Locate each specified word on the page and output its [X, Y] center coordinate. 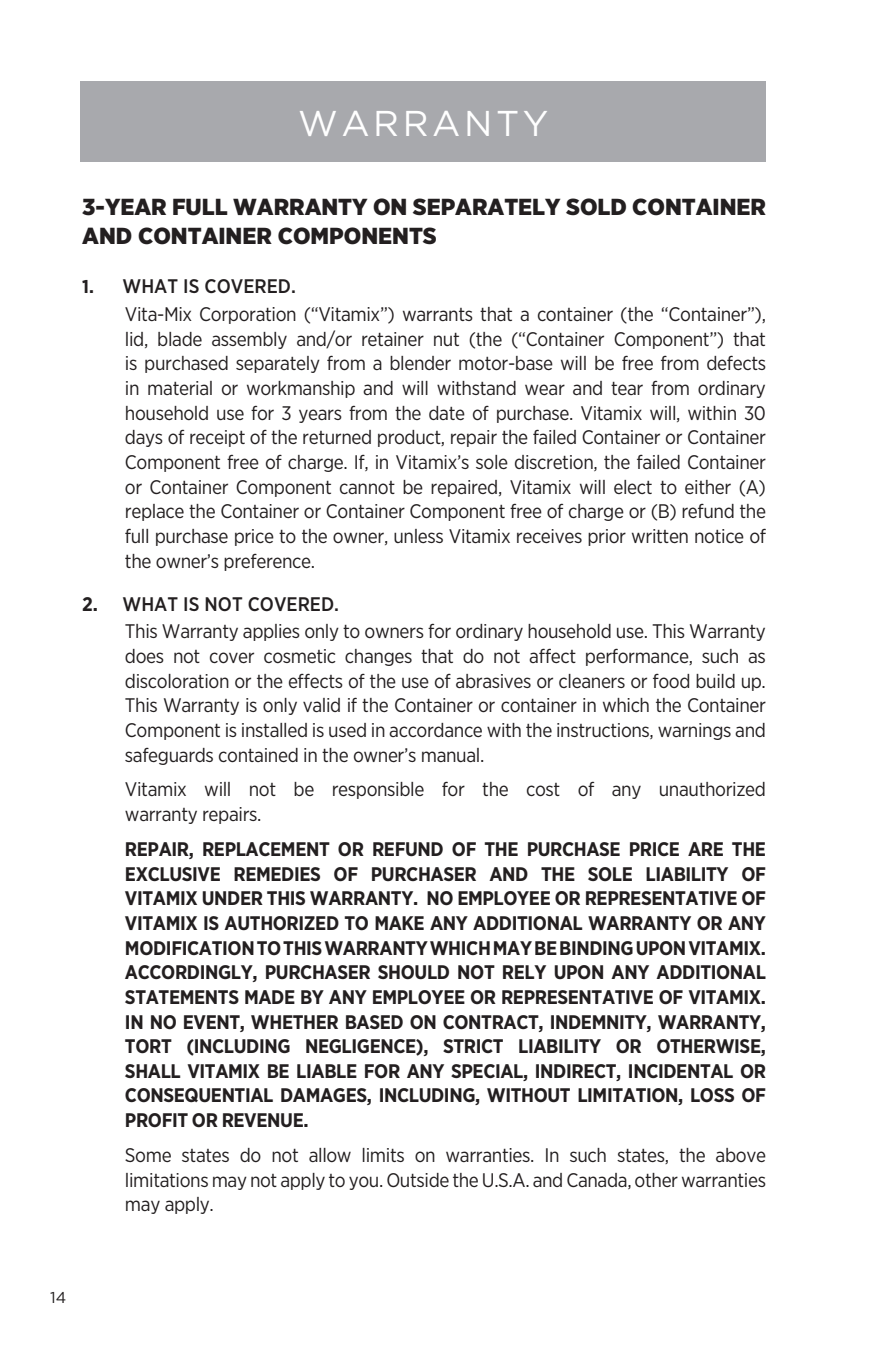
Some [148, 1155]
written [660, 536]
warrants [438, 314]
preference [268, 562]
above [741, 1155]
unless [418, 536]
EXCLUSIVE [173, 874]
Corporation [248, 315]
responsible [378, 790]
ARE [705, 849]
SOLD [596, 207]
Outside [418, 1180]
